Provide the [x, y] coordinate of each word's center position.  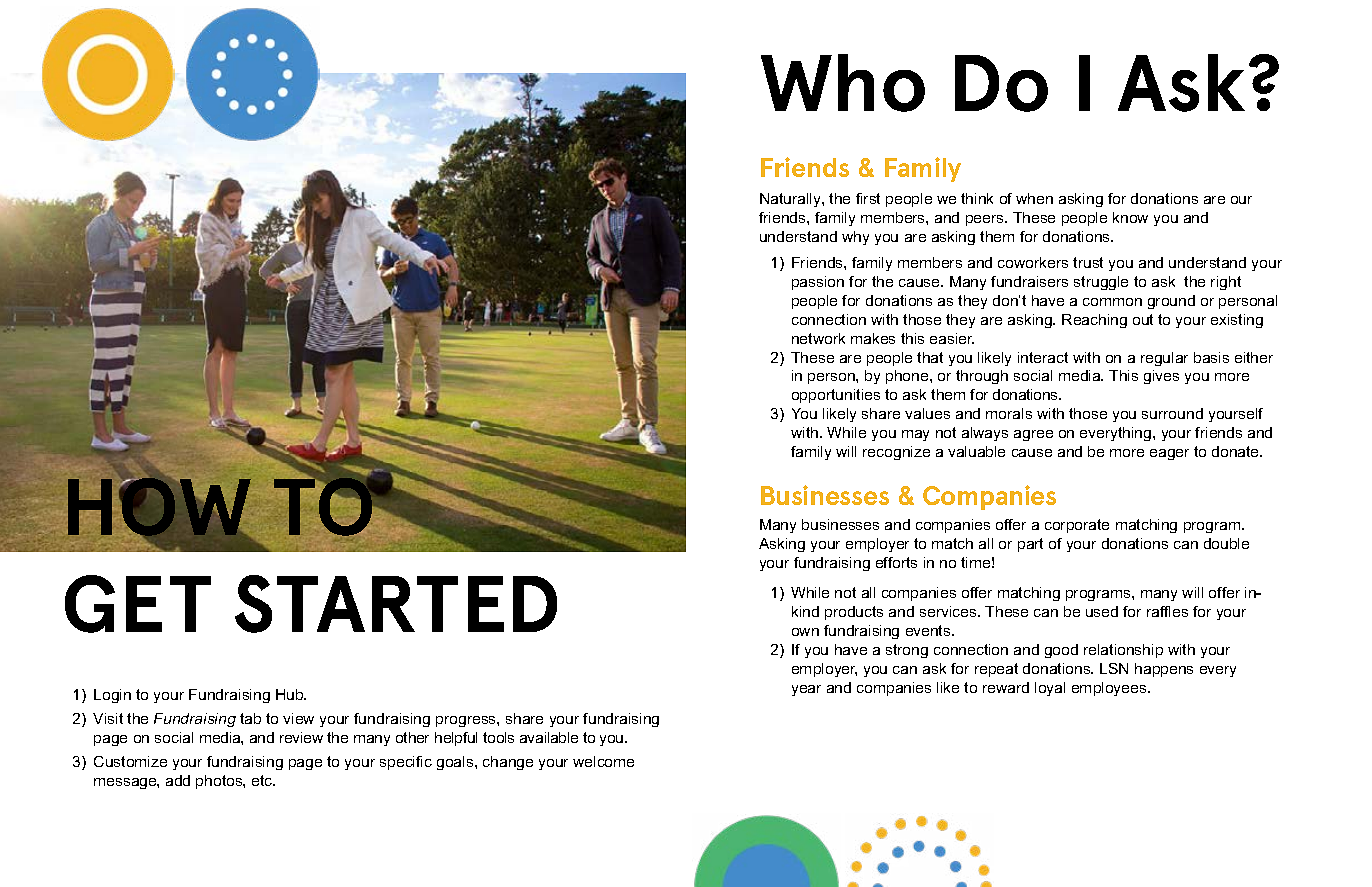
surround [1172, 413]
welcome [603, 761]
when [1034, 198]
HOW [159, 508]
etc [263, 780]
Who [843, 83]
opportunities [836, 396]
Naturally [791, 200]
